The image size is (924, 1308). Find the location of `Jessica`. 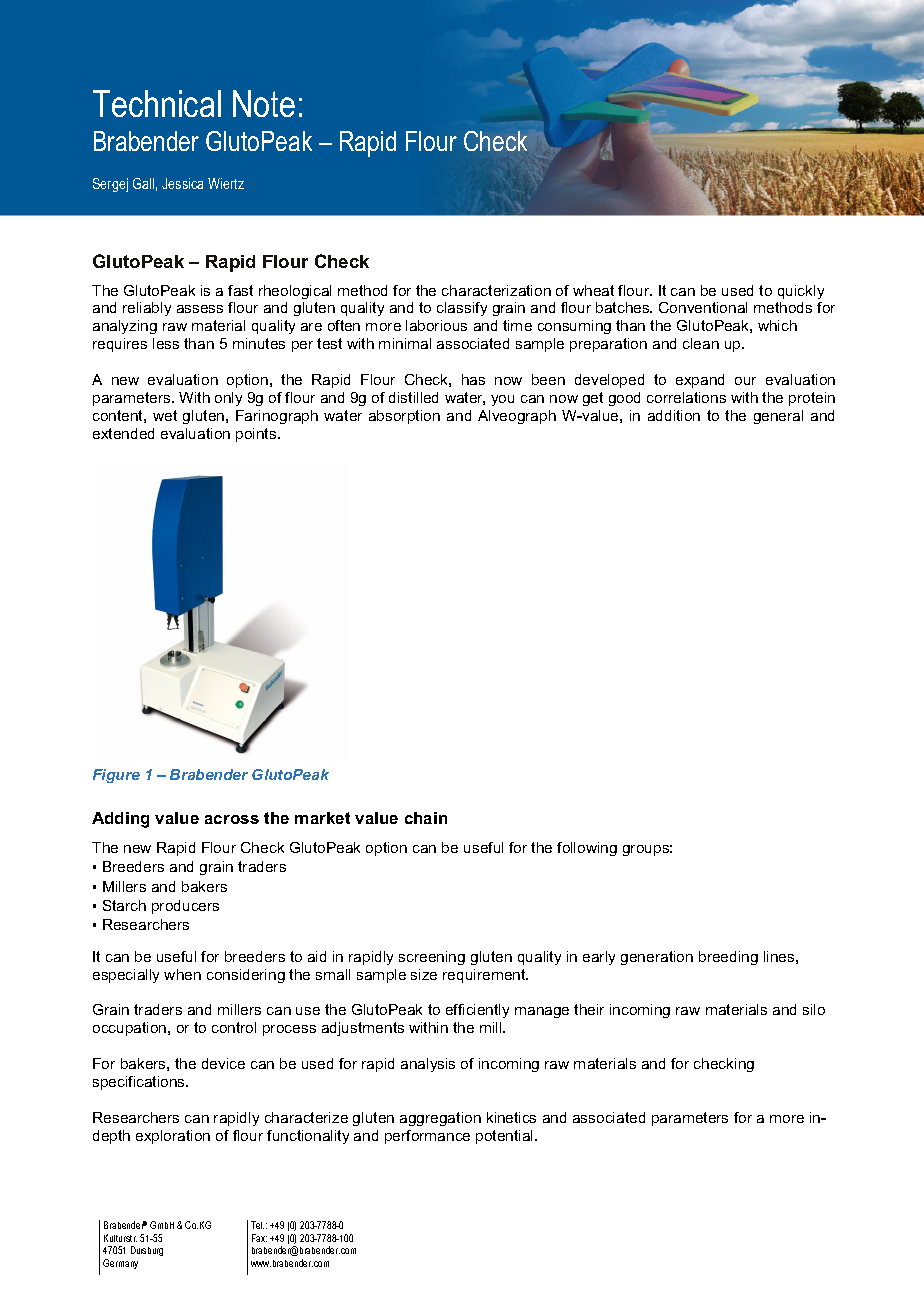

Jessica is located at coordinates (182, 183).
